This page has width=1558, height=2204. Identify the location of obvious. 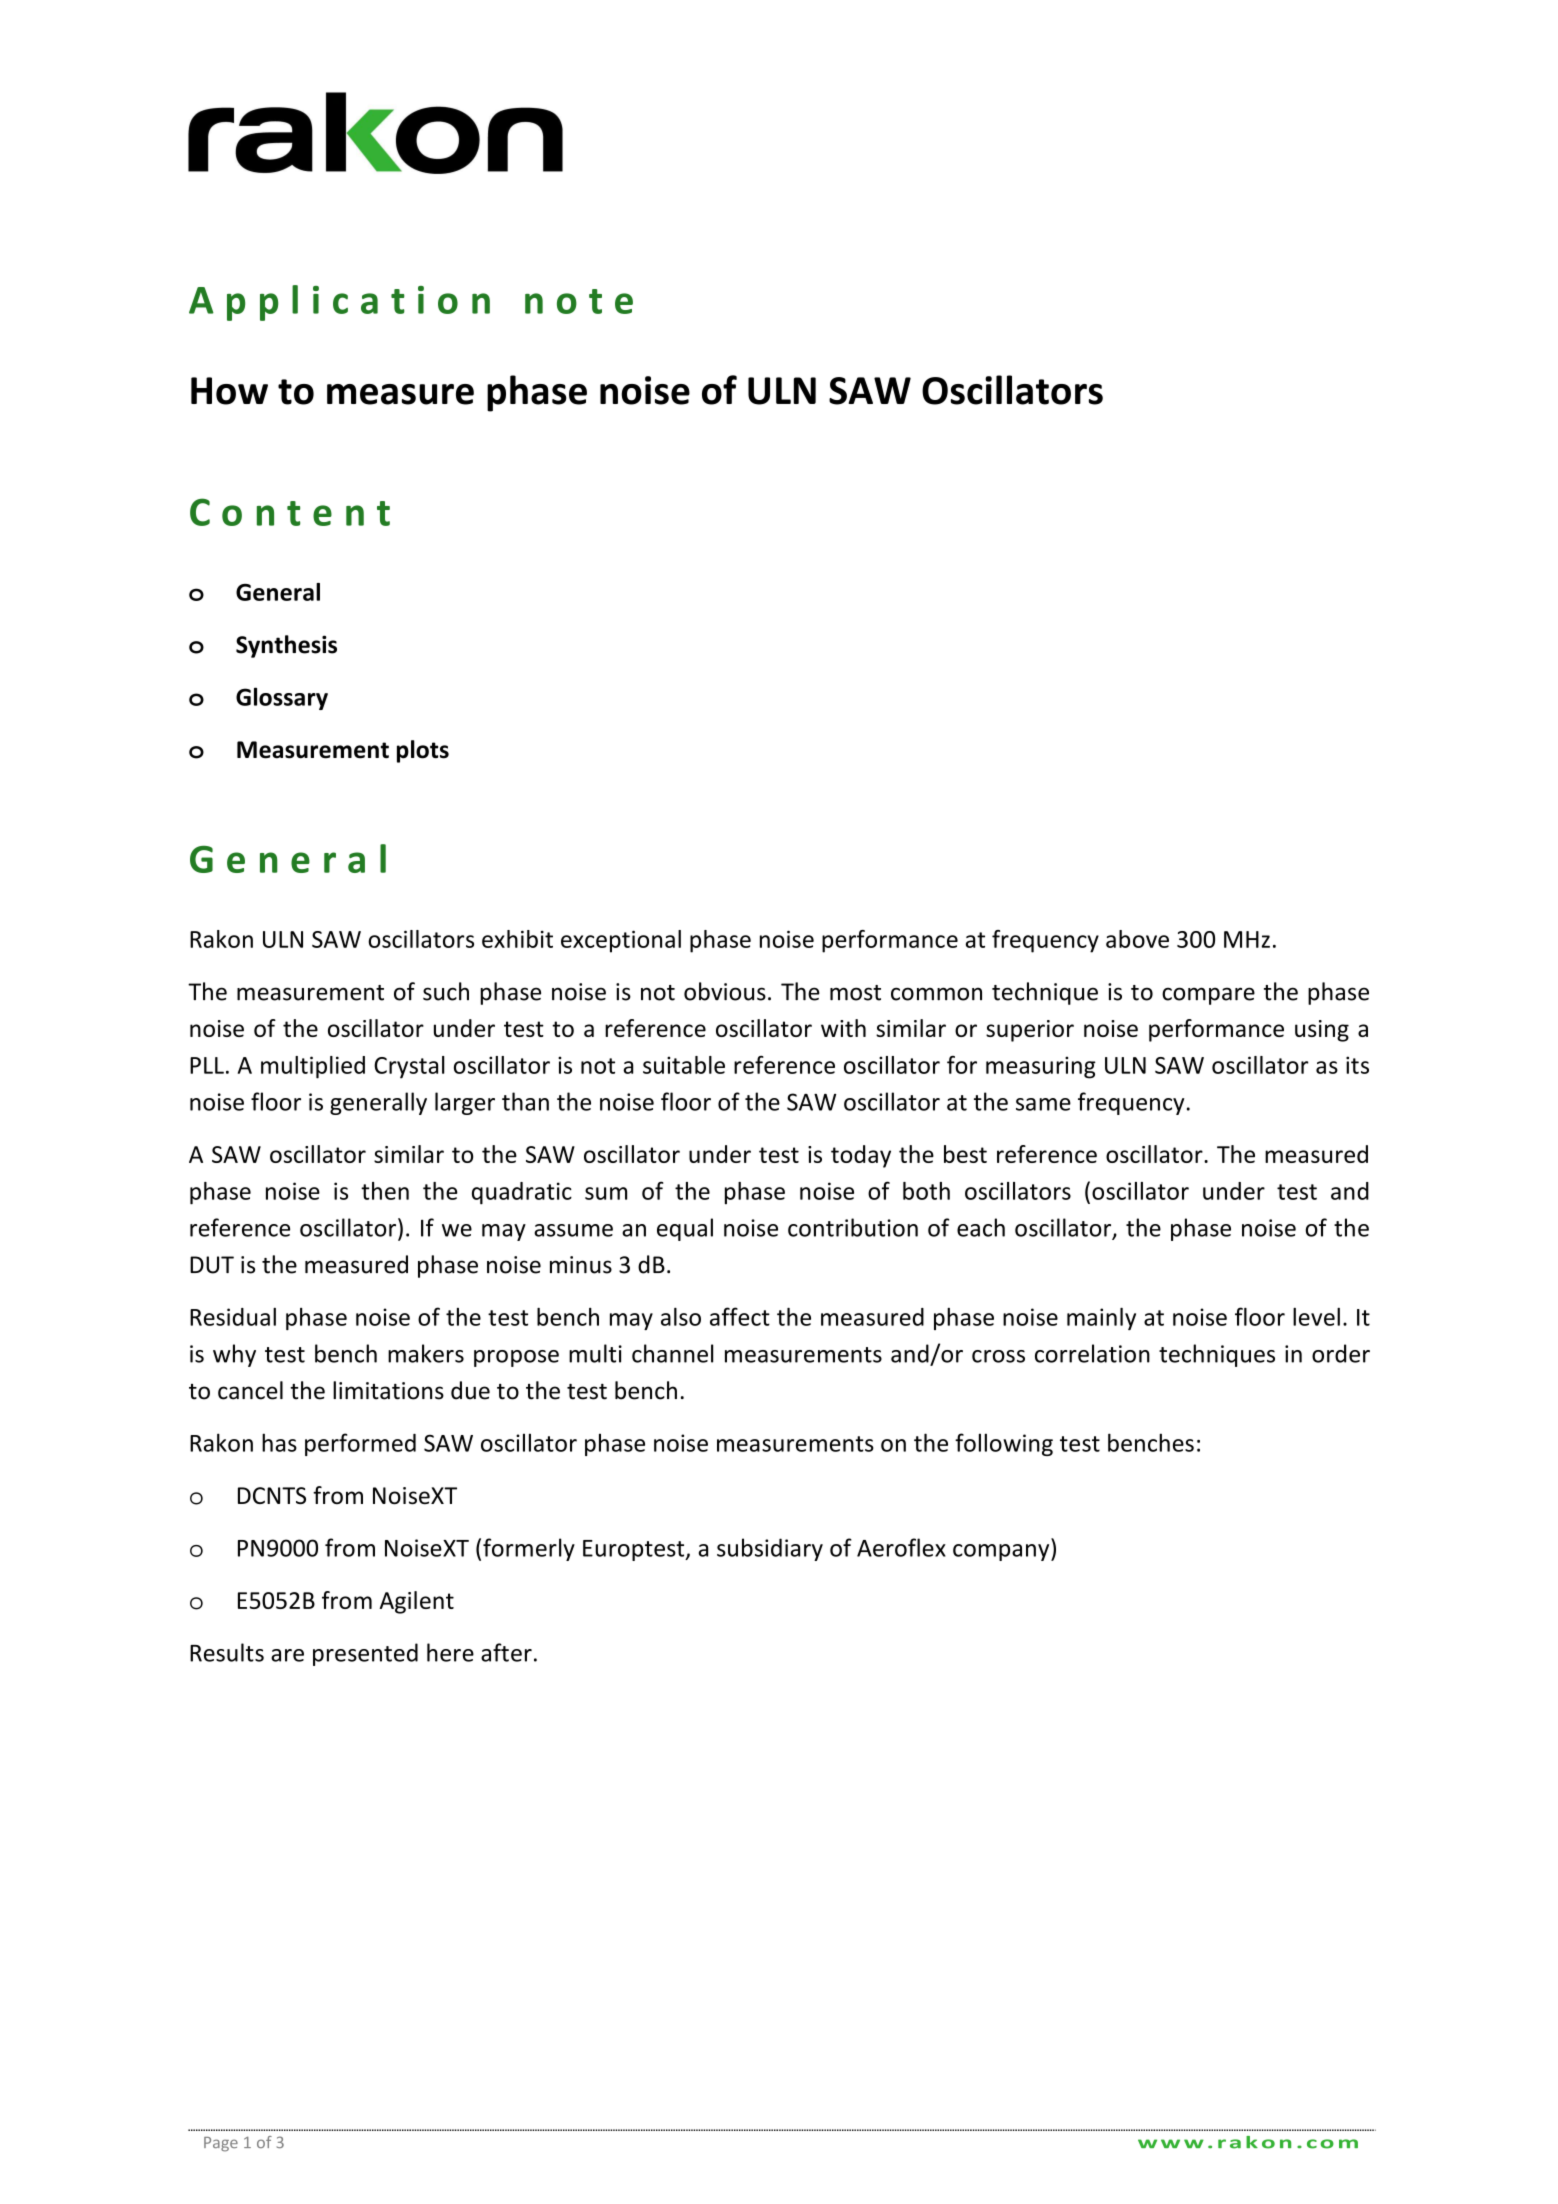
(725, 991).
